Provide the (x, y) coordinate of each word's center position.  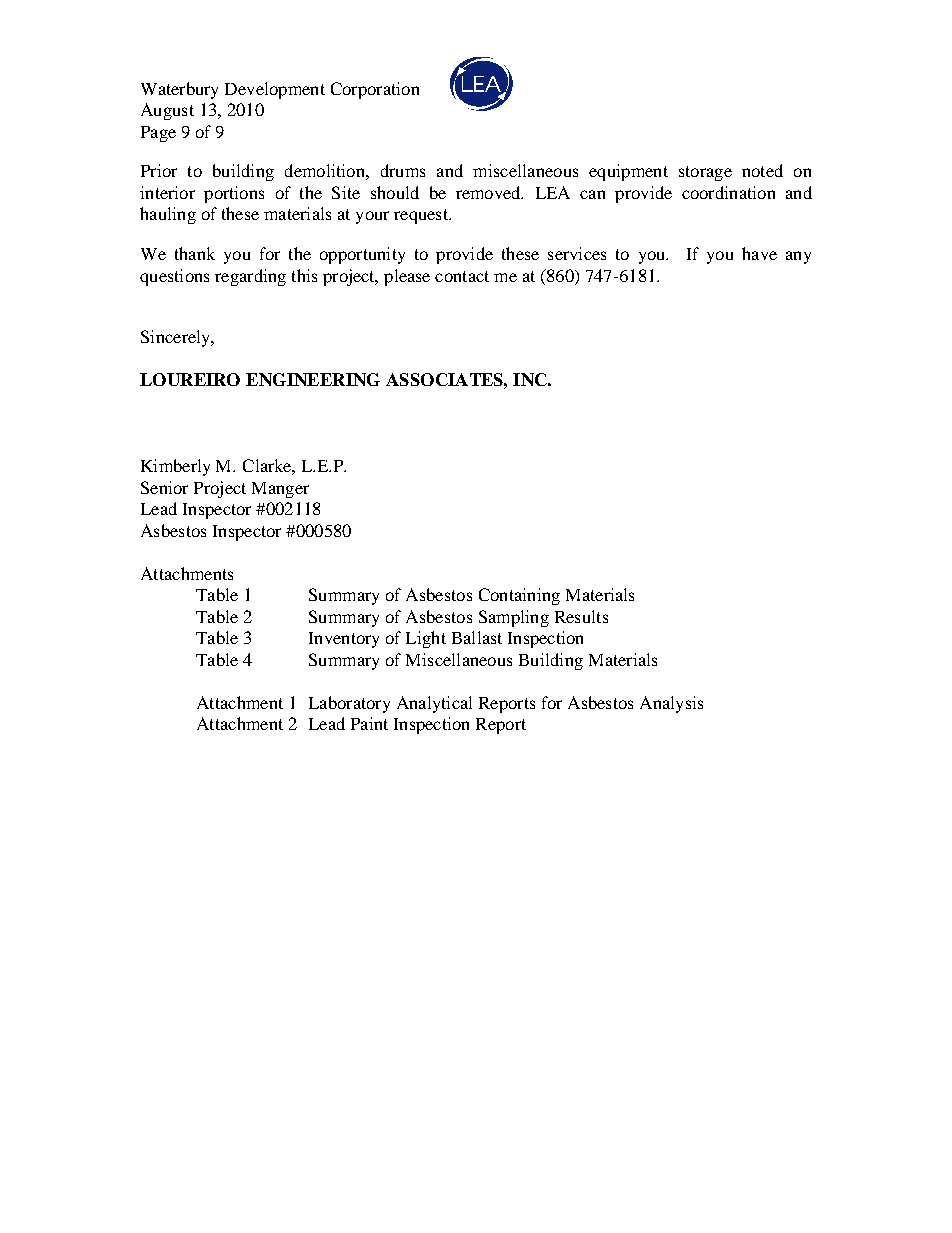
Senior (164, 487)
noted (762, 170)
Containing (519, 596)
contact (462, 276)
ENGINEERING (313, 379)
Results (581, 616)
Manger (280, 490)
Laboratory (349, 704)
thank (195, 253)
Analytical (434, 704)
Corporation (375, 90)
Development (275, 90)
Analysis (671, 704)
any (798, 257)
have (759, 253)
